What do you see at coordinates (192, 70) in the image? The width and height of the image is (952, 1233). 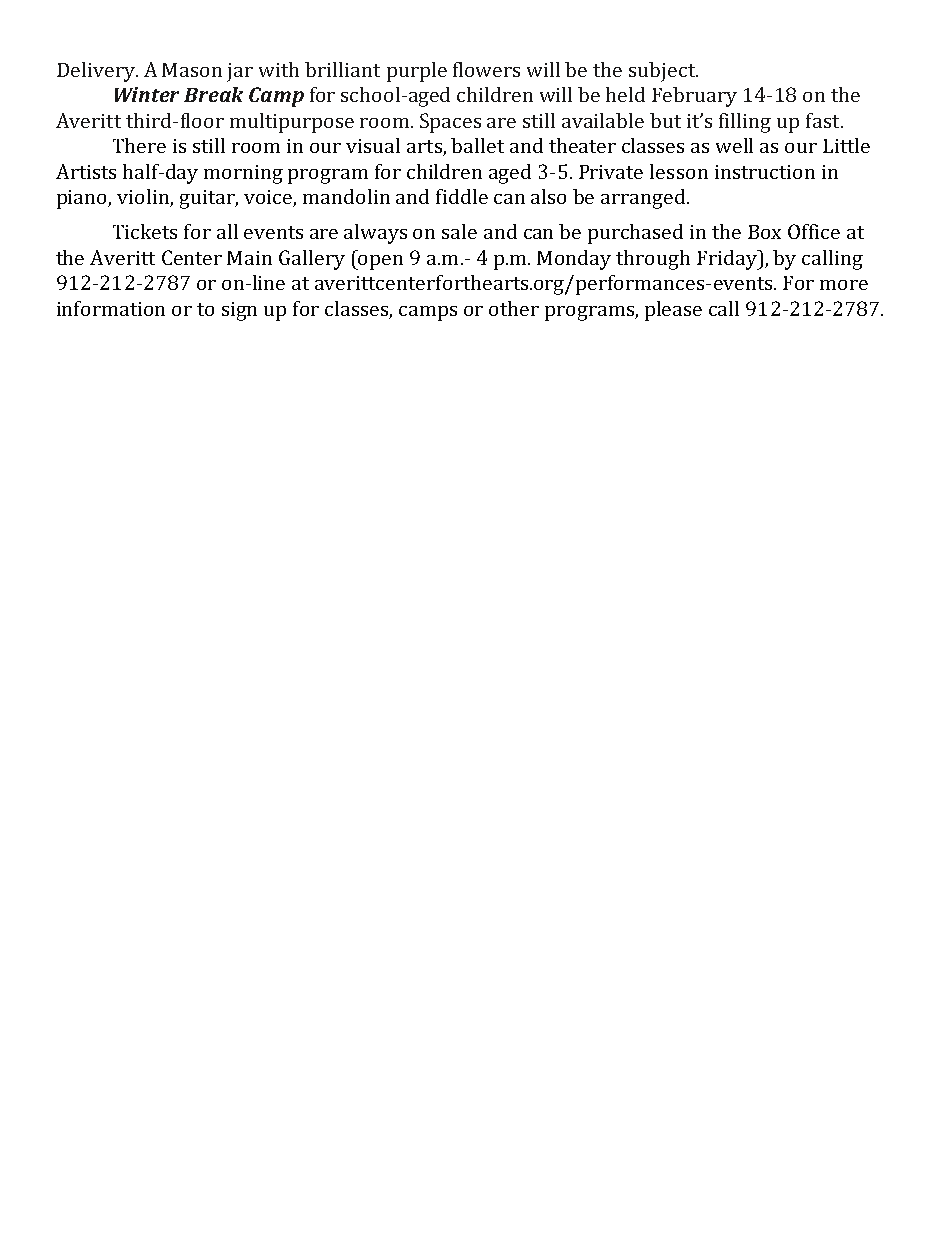 I see `Mason` at bounding box center [192, 70].
